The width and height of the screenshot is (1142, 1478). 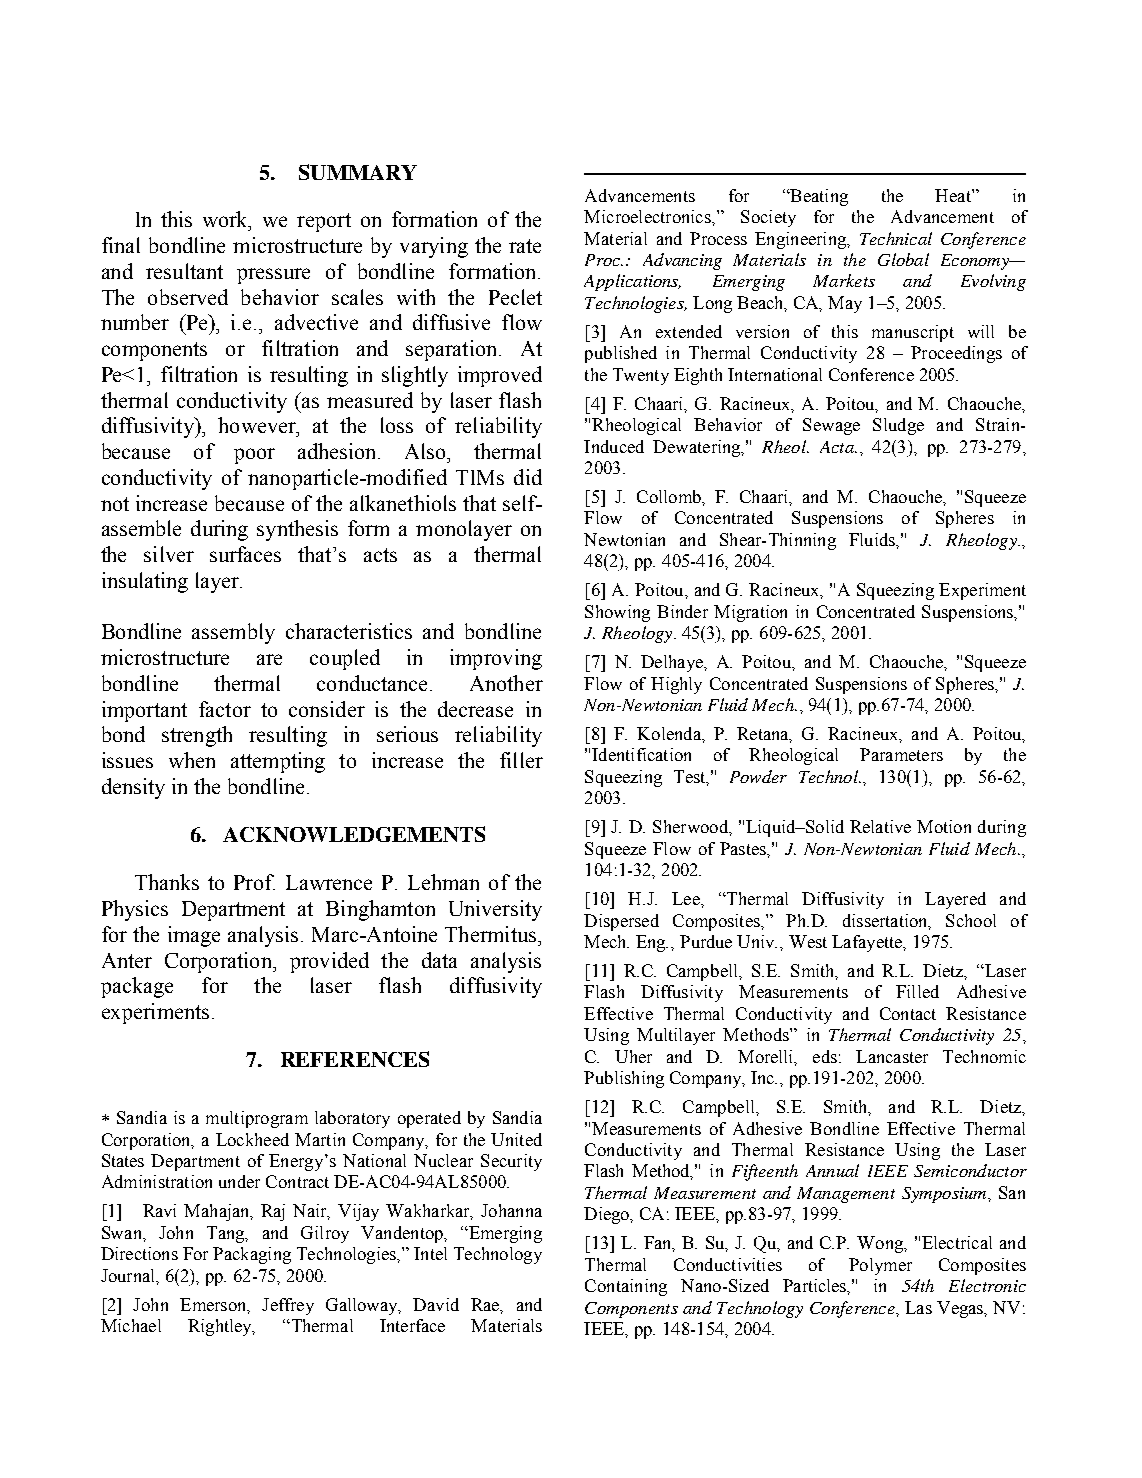 What do you see at coordinates (626, 1287) in the screenshot?
I see `Containing` at bounding box center [626, 1287].
